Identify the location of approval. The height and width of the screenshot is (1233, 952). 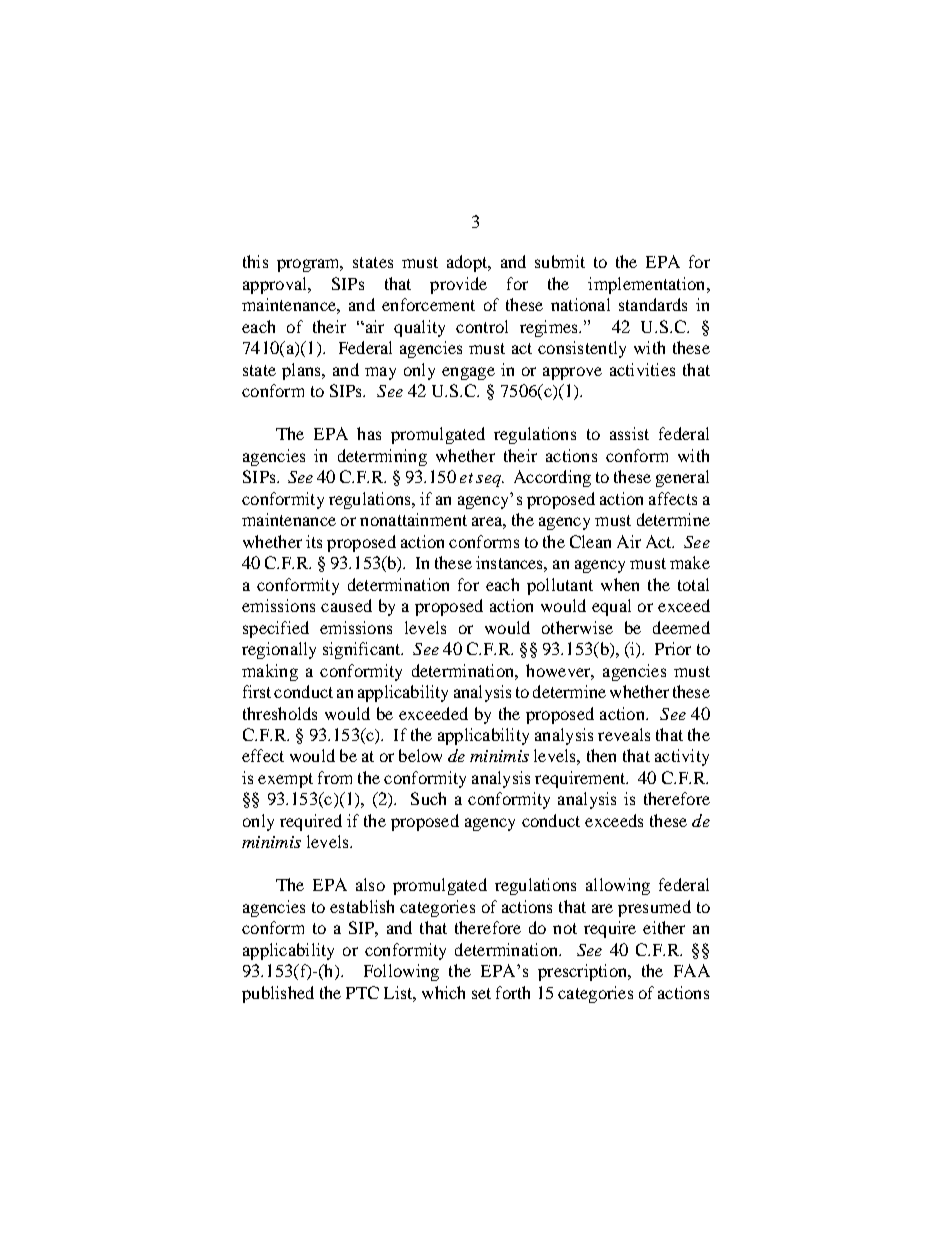
(276, 285).
